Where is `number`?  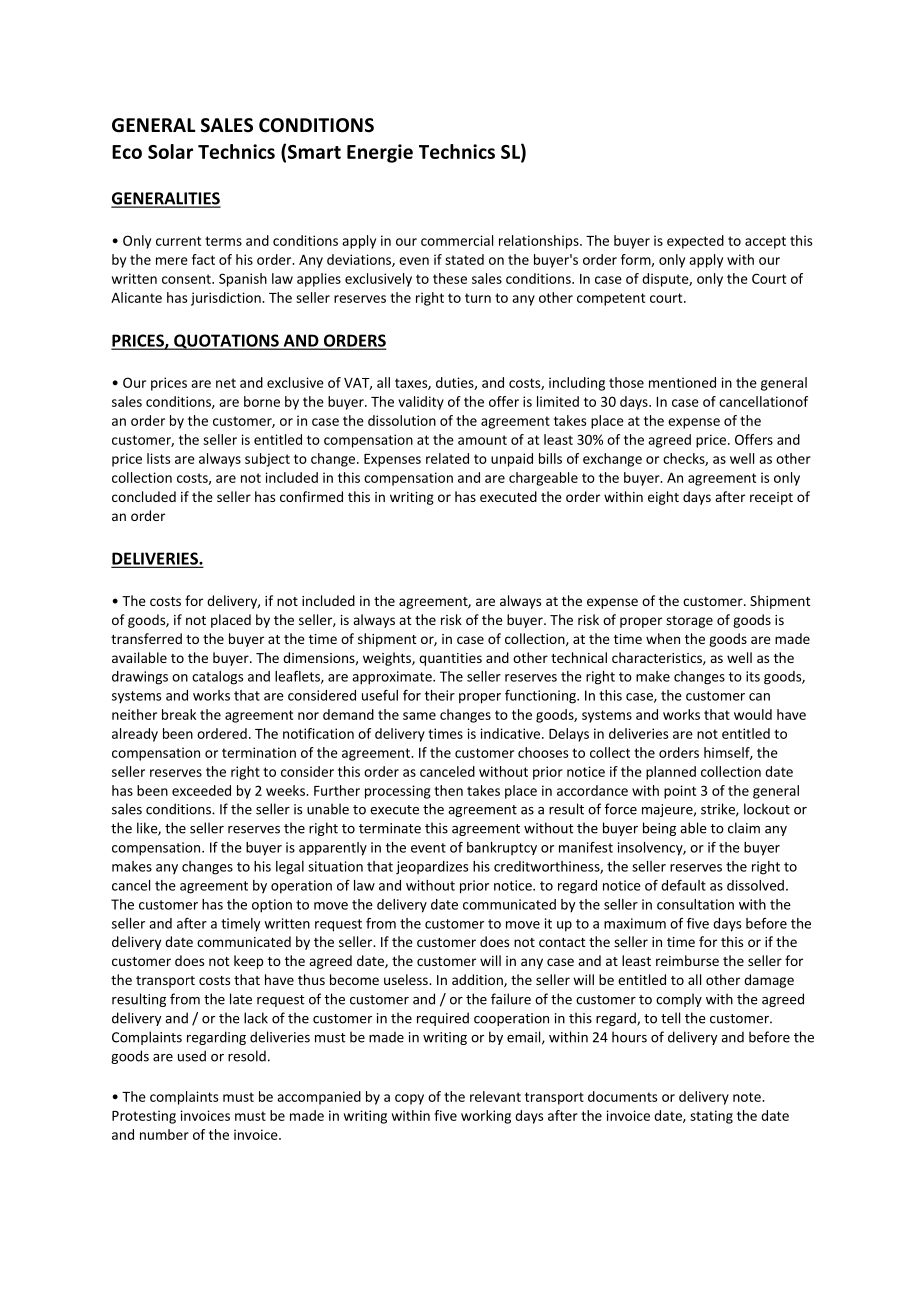
number is located at coordinates (164, 1134).
